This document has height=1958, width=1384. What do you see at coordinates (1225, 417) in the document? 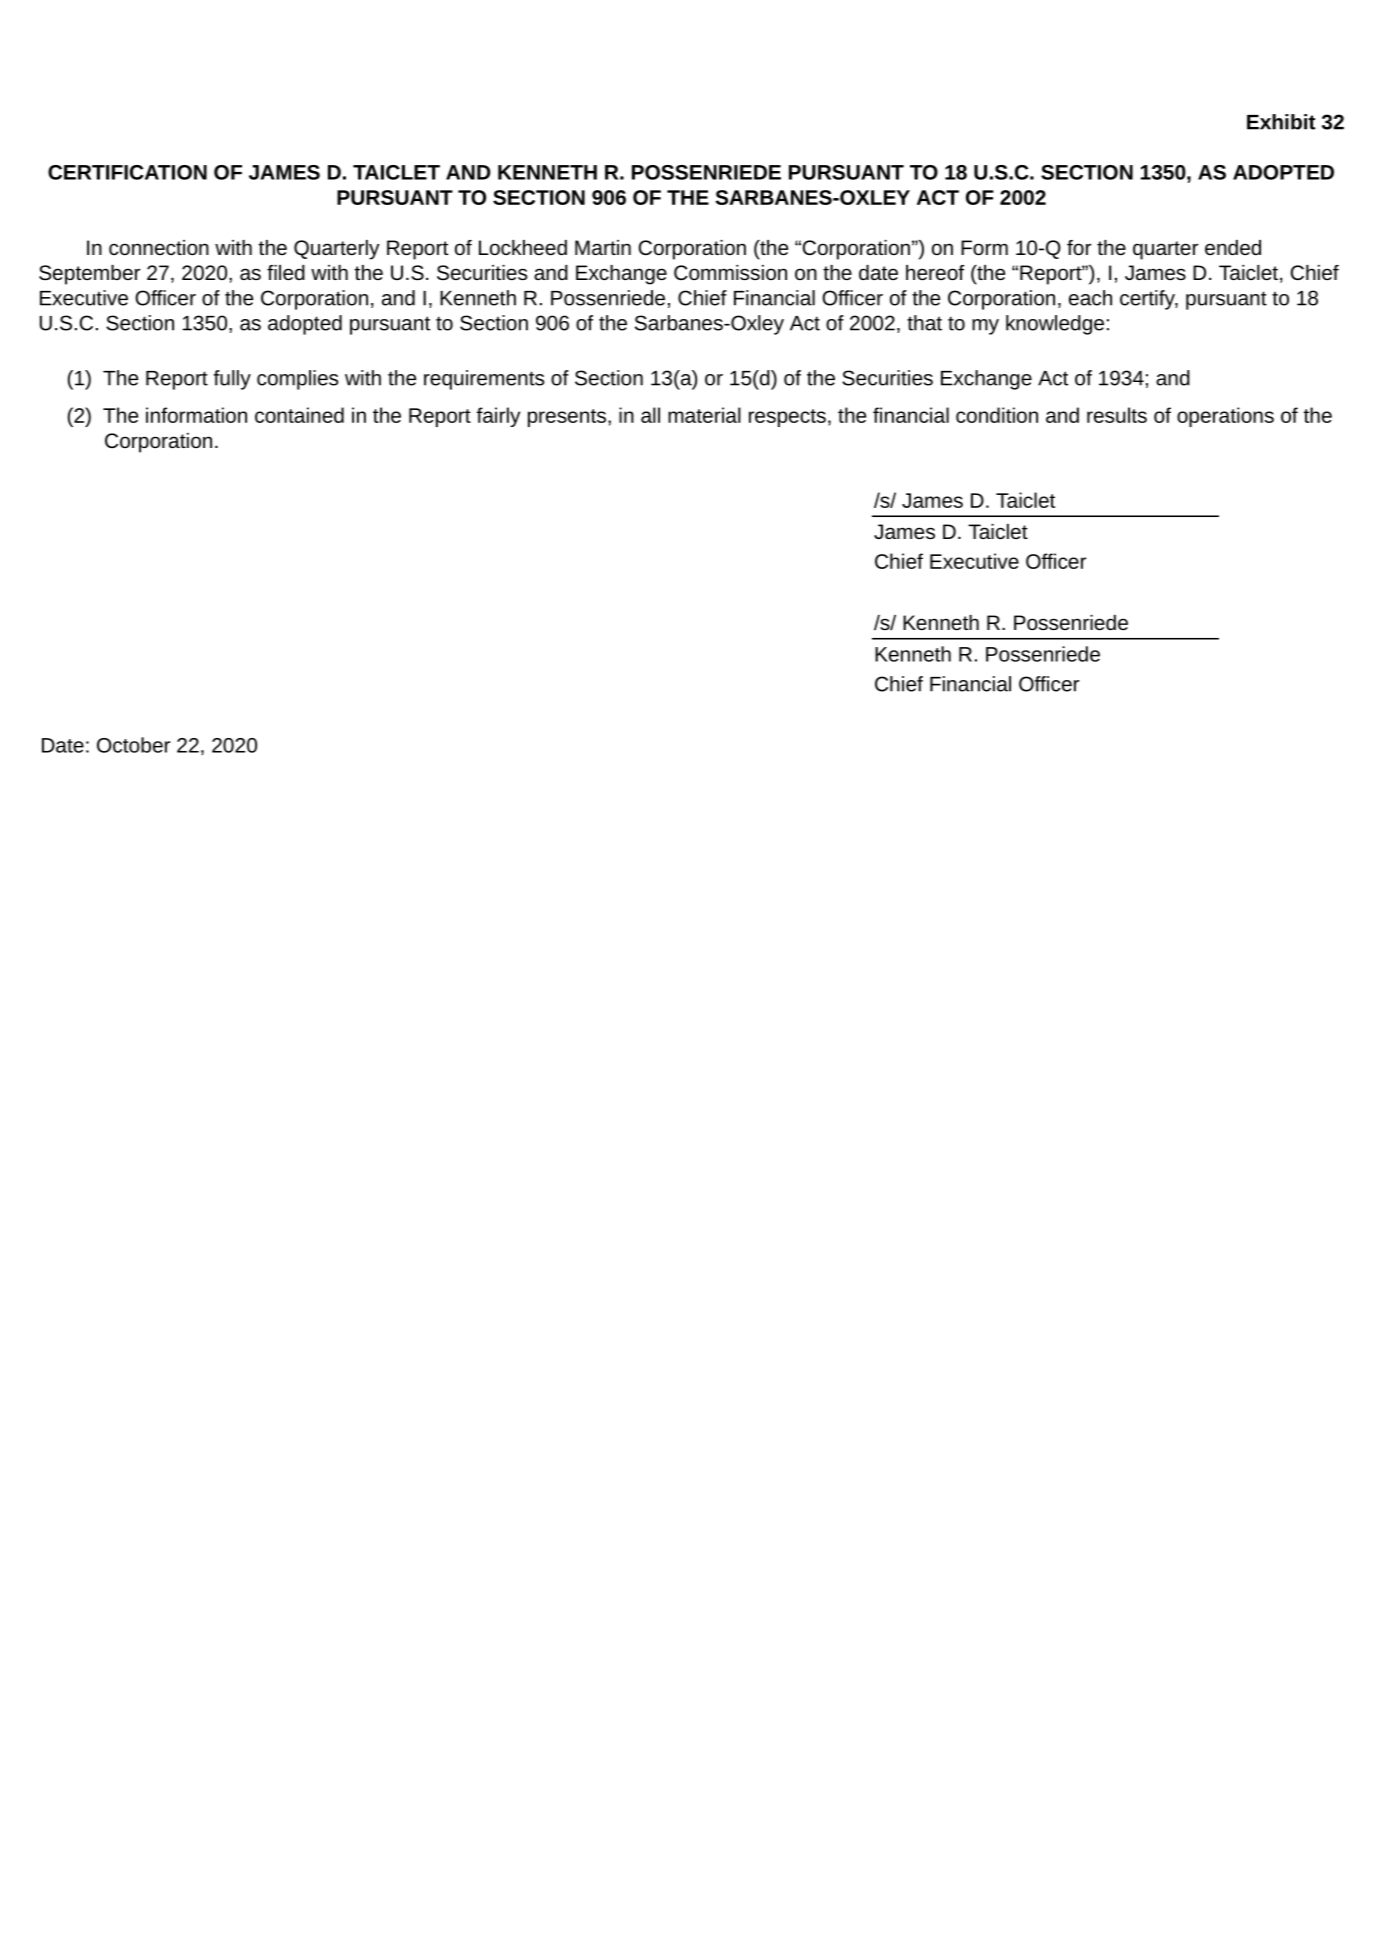
I see `operations` at bounding box center [1225, 417].
